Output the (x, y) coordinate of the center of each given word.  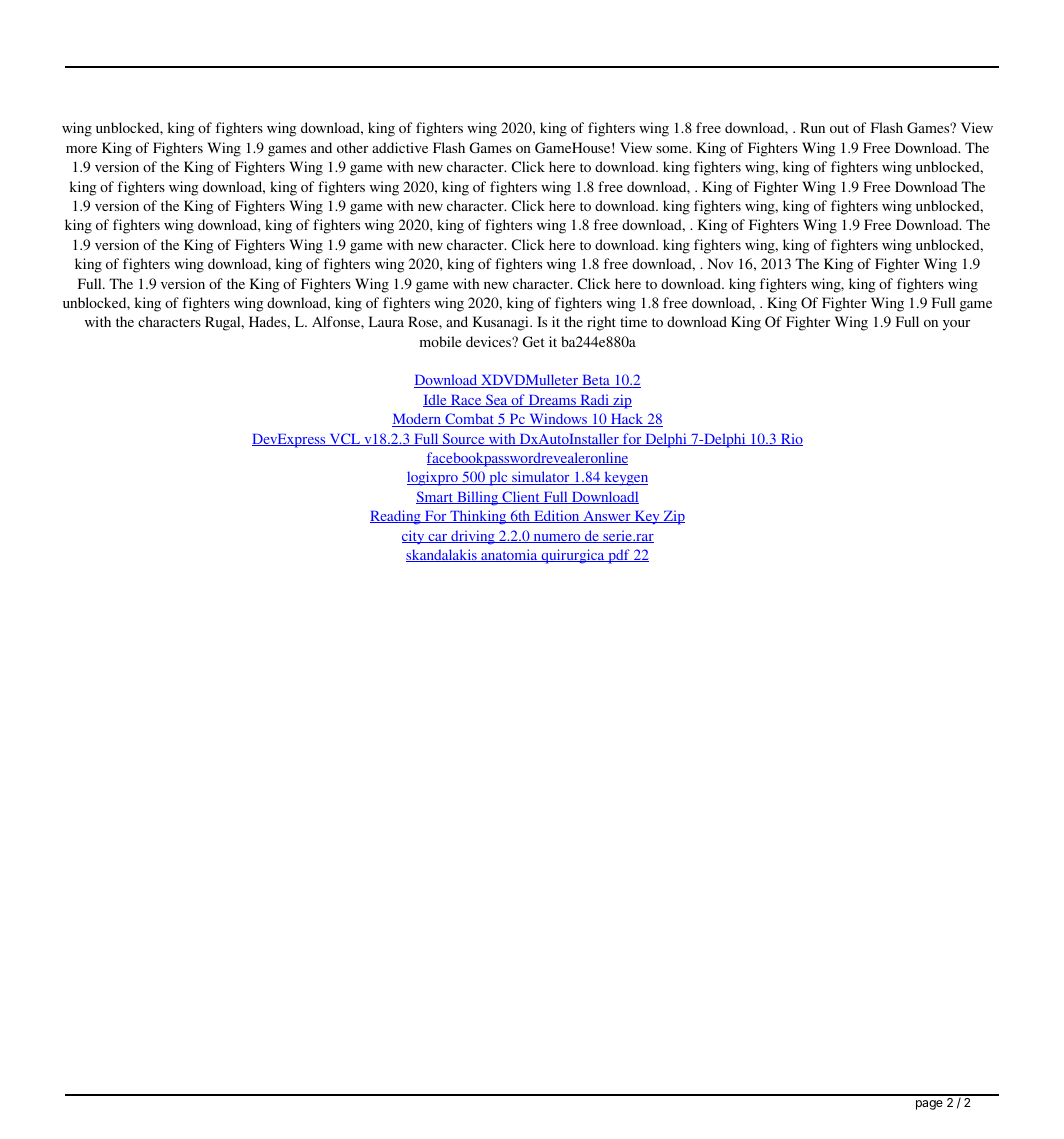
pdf (619, 556)
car (438, 538)
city (414, 537)
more (81, 149)
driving (473, 537)
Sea (497, 400)
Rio (791, 439)
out (839, 128)
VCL (345, 439)
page (929, 1105)
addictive (400, 147)
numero (557, 538)
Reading (396, 517)
